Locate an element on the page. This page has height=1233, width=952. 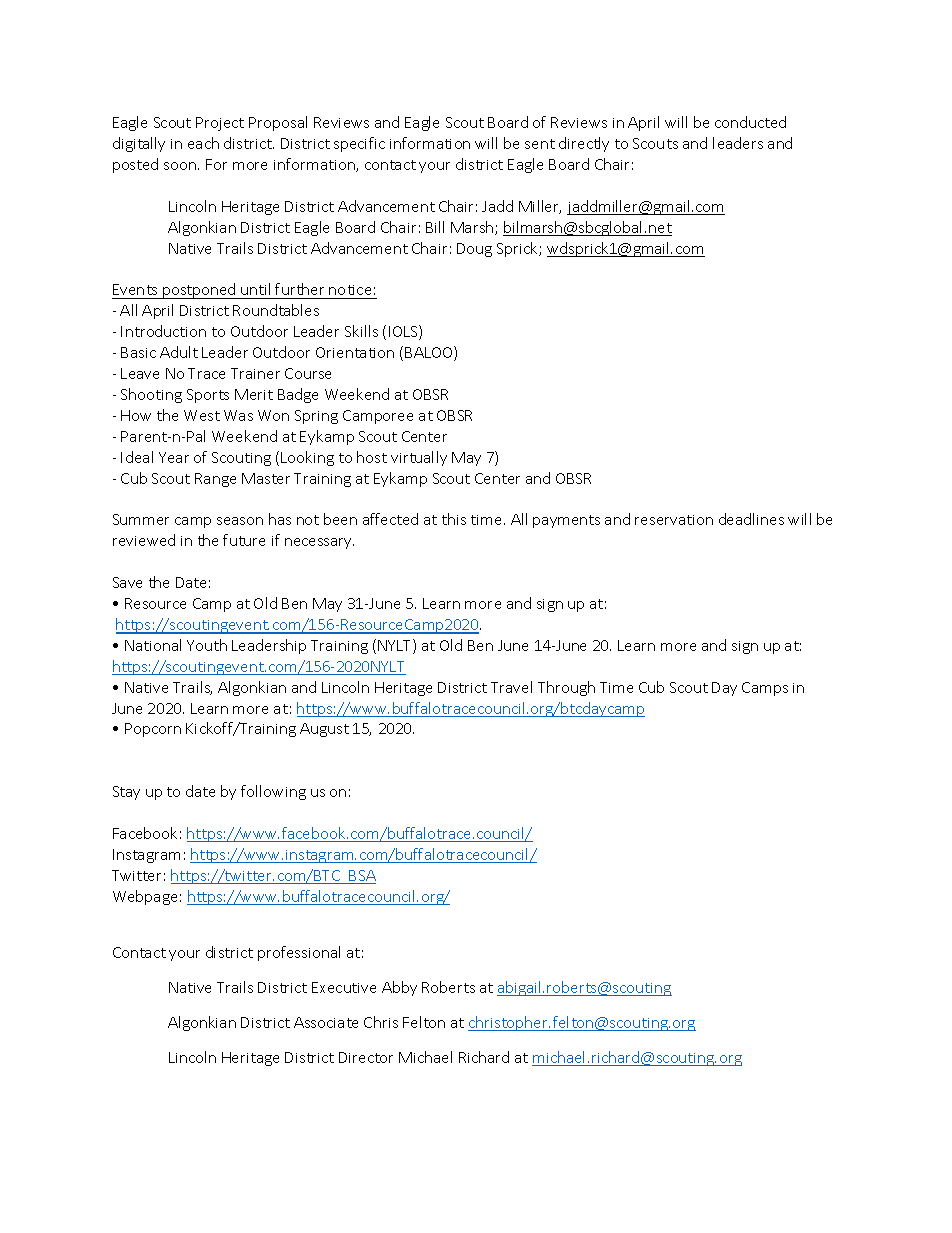
Director is located at coordinates (366, 1057).
